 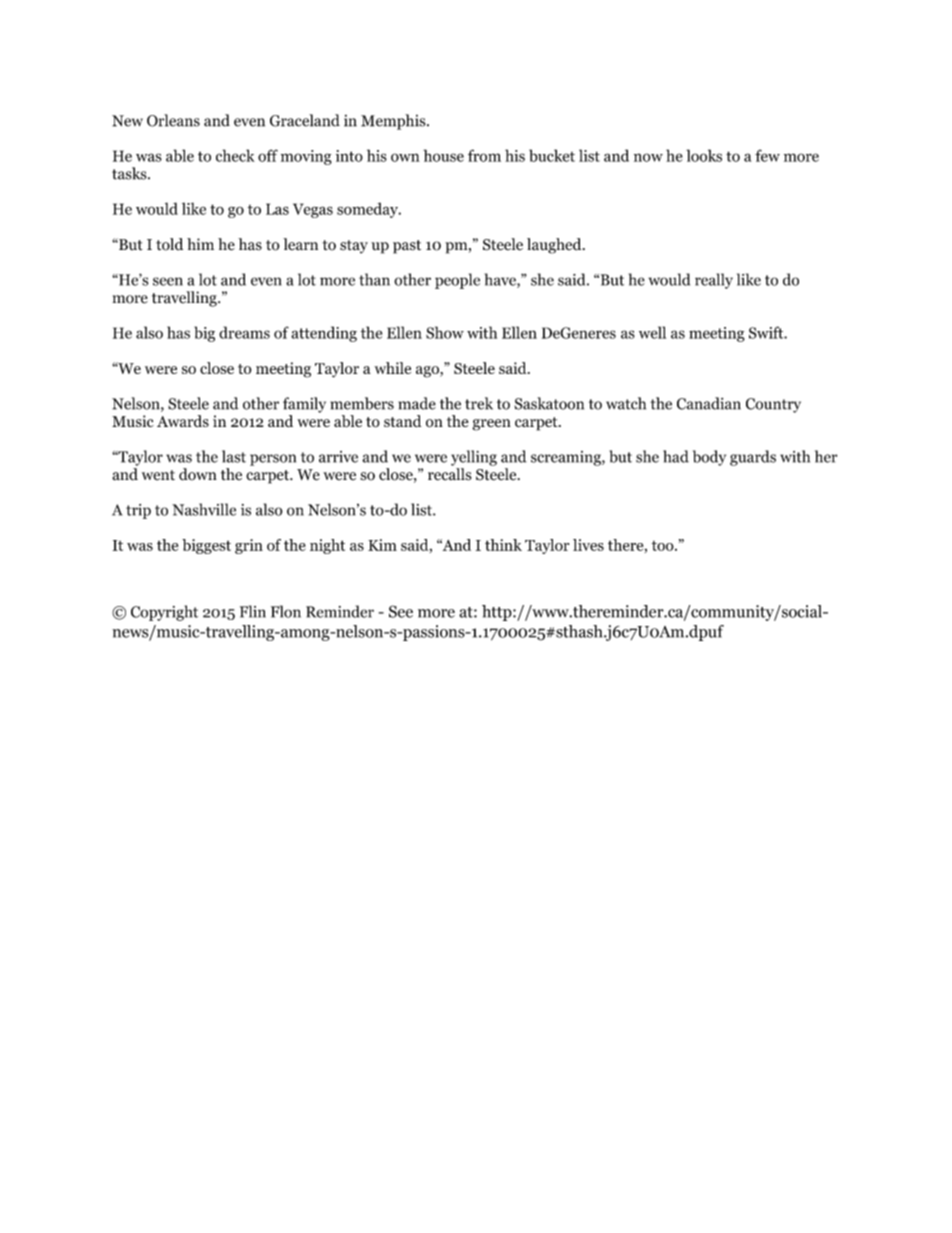 I want to click on last, so click(x=234, y=456).
